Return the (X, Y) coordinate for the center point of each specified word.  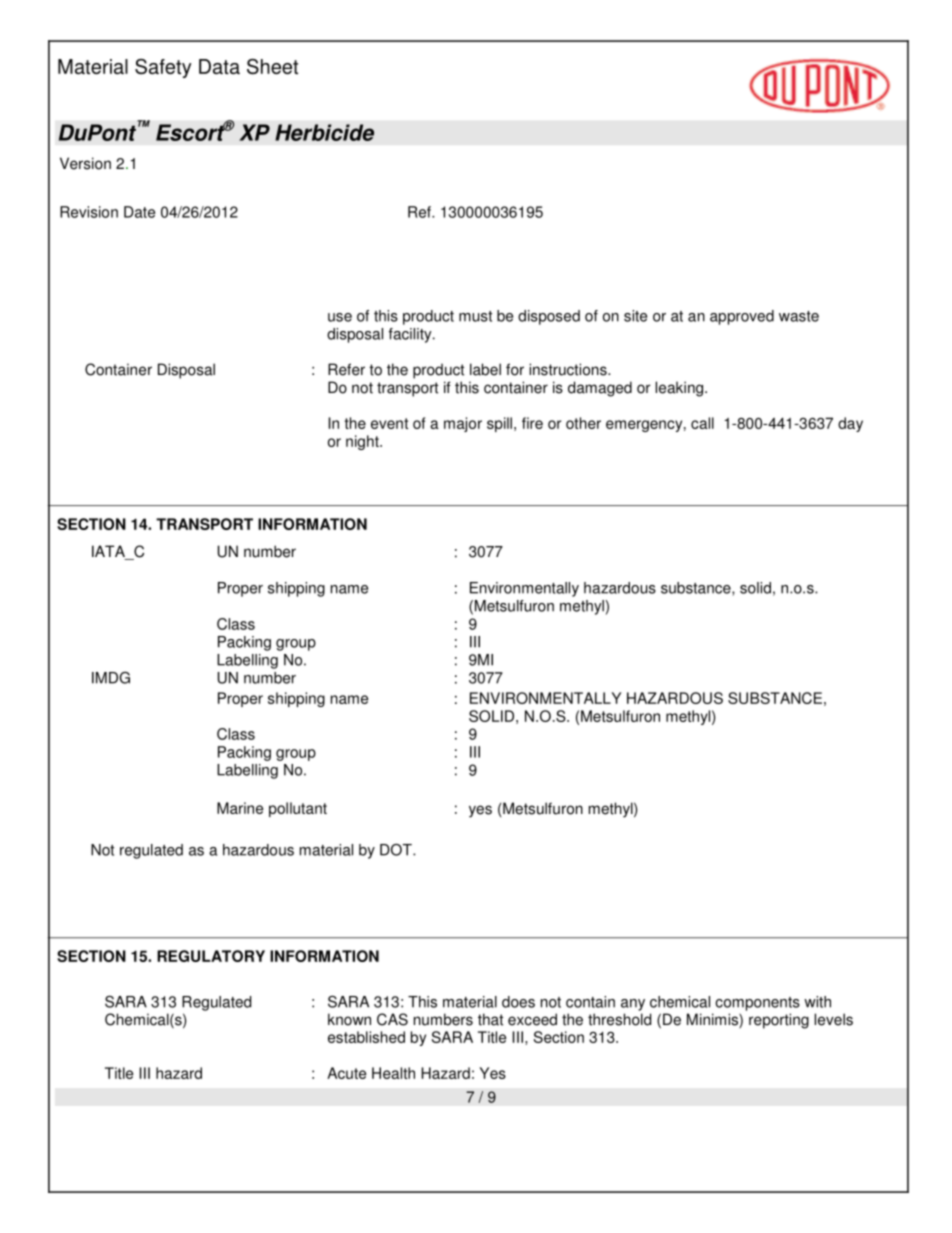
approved (742, 317)
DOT (397, 850)
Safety (163, 68)
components (757, 1004)
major (463, 424)
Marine (240, 808)
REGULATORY (211, 956)
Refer (346, 369)
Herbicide (324, 132)
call (702, 423)
